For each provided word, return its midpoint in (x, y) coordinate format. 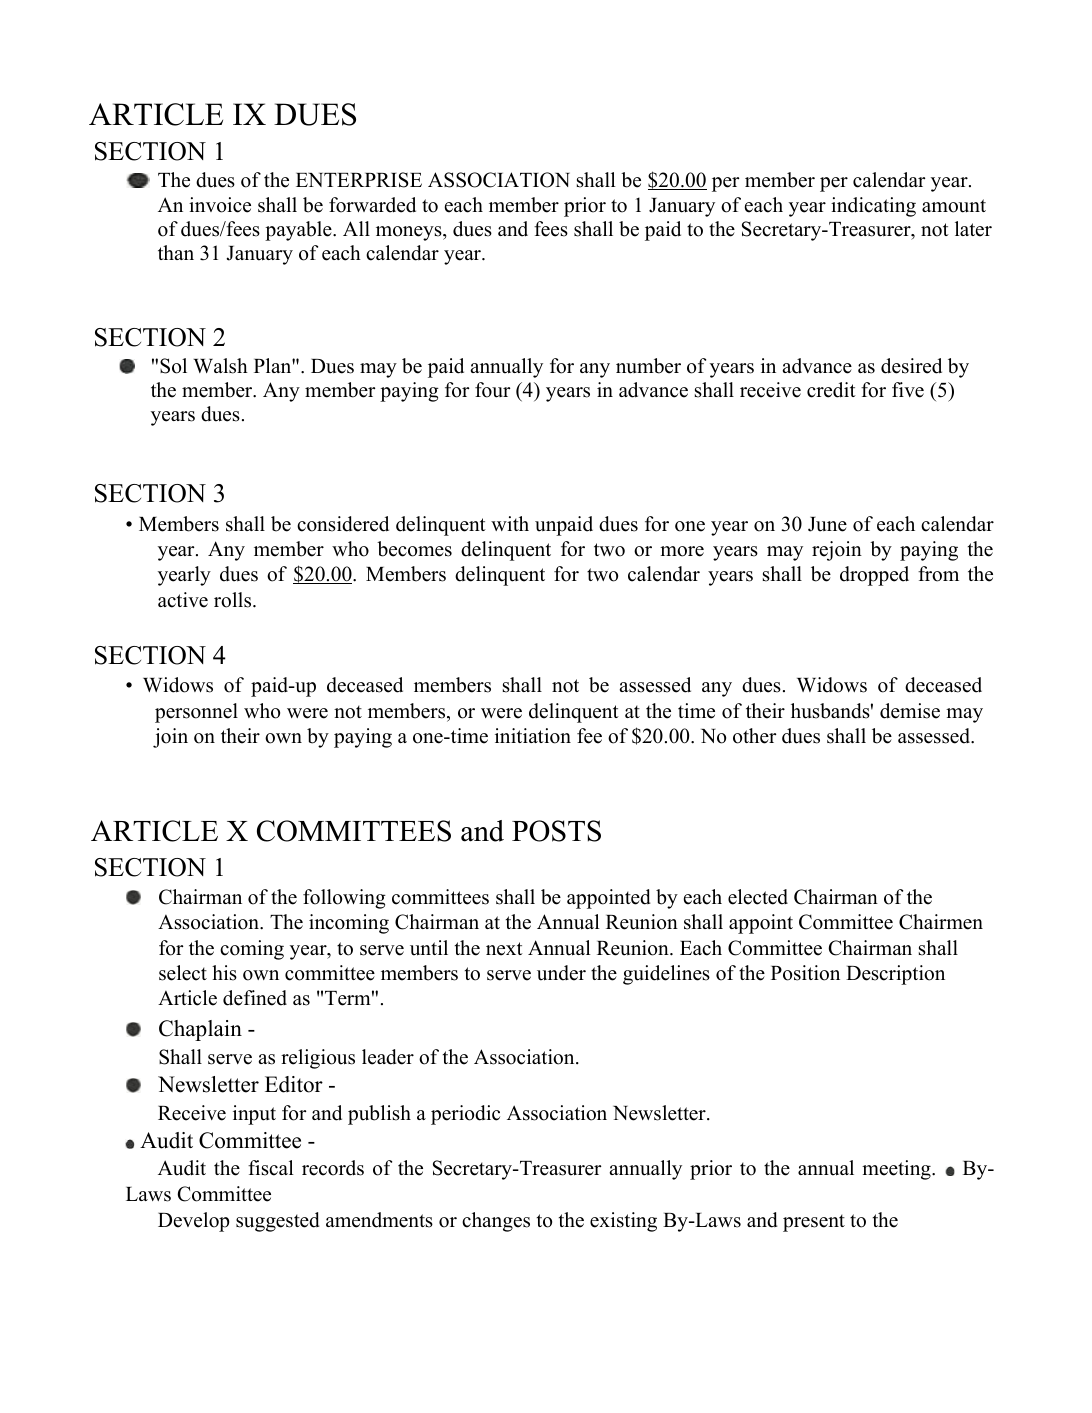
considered (343, 524)
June (827, 524)
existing (623, 1222)
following (344, 899)
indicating (873, 207)
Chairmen (941, 922)
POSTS (556, 831)
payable (299, 231)
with (510, 523)
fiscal (271, 1168)
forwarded (372, 205)
